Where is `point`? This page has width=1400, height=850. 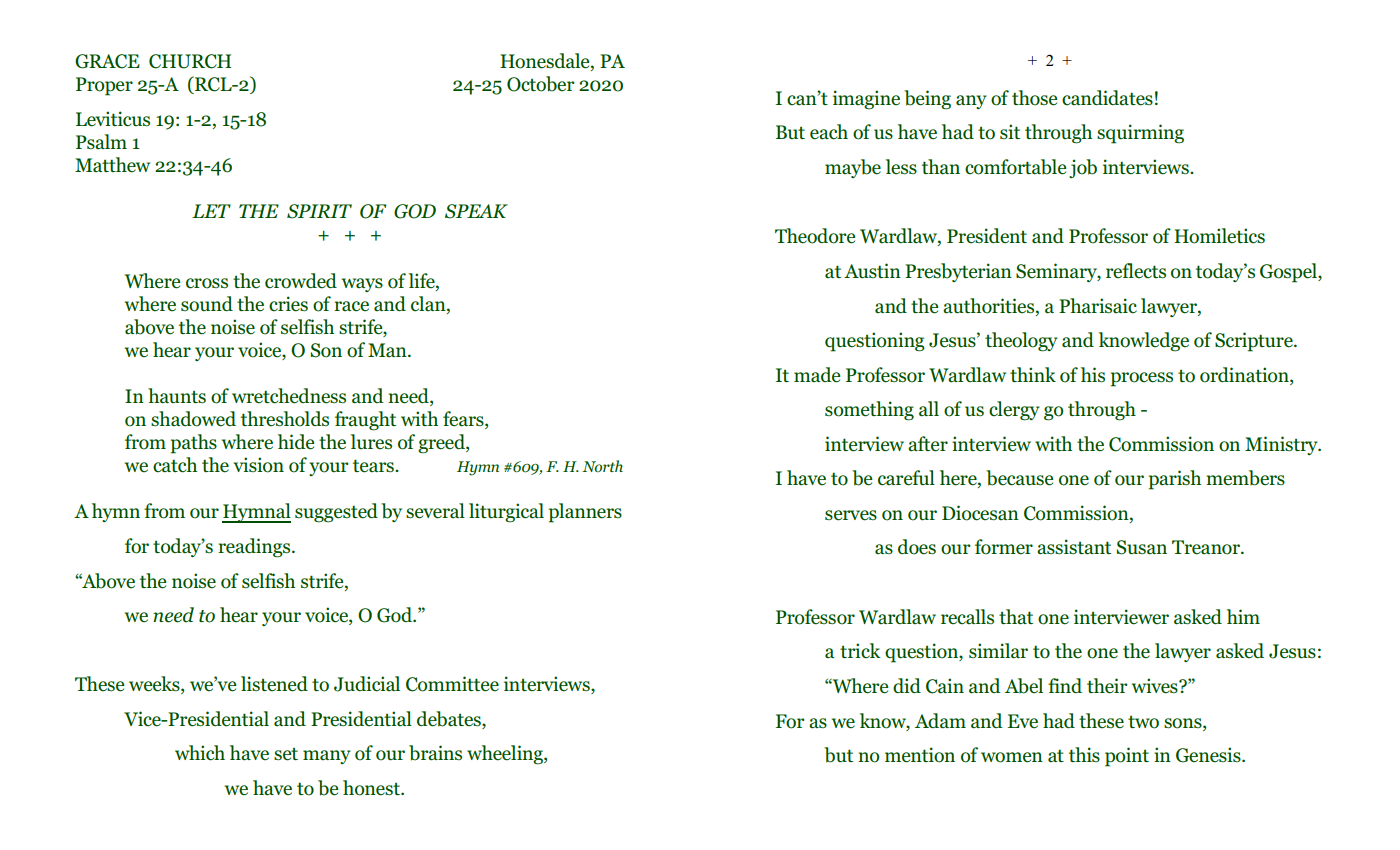
point is located at coordinates (1127, 757).
